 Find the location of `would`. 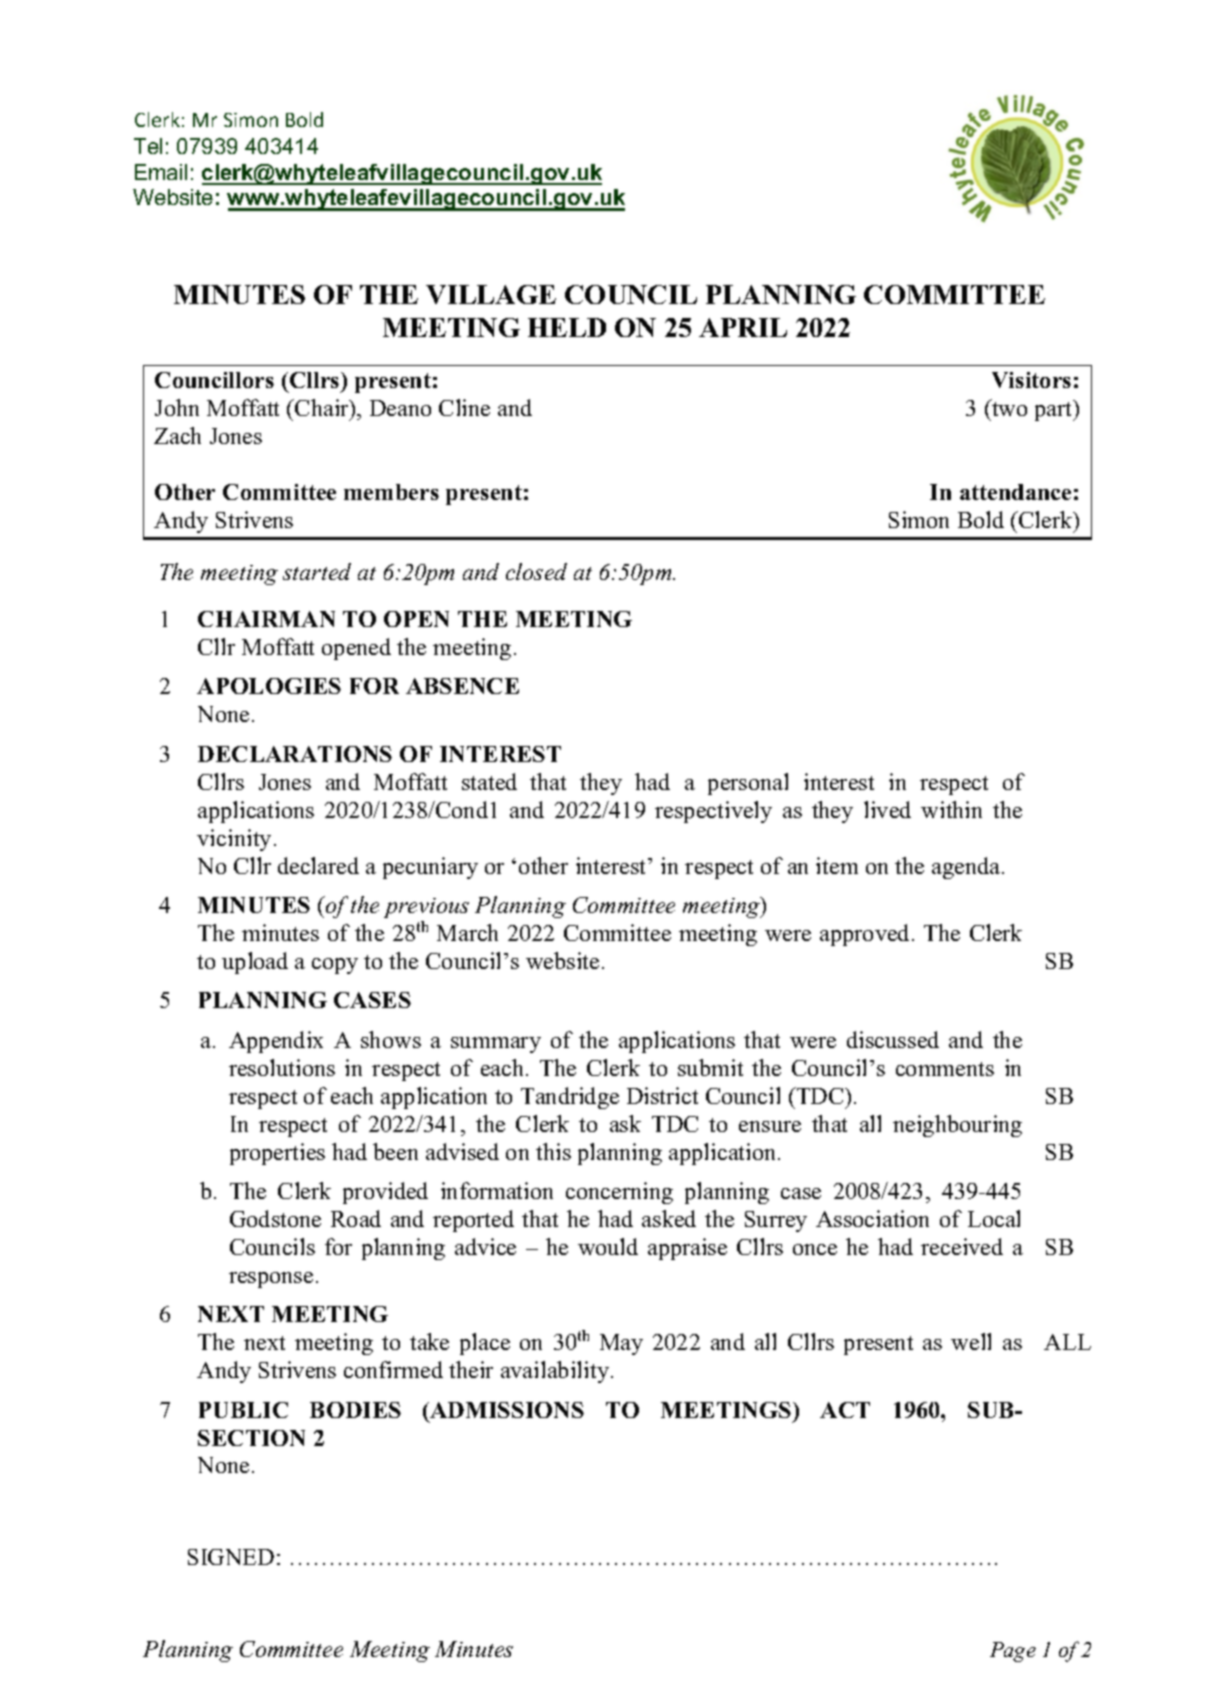

would is located at coordinates (608, 1246).
